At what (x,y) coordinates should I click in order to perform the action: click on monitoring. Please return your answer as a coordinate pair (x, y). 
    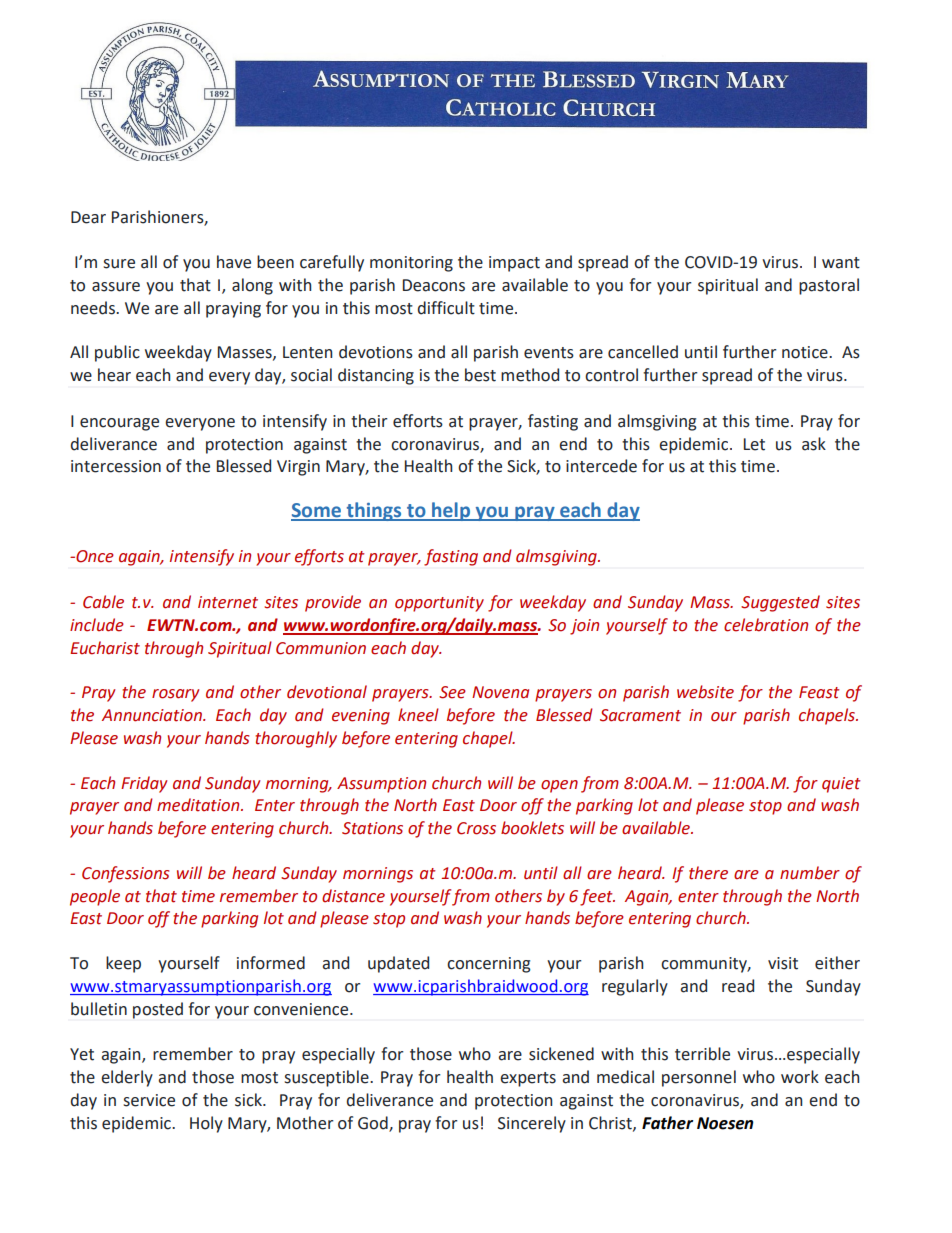
    Looking at the image, I should click on (411, 264).
